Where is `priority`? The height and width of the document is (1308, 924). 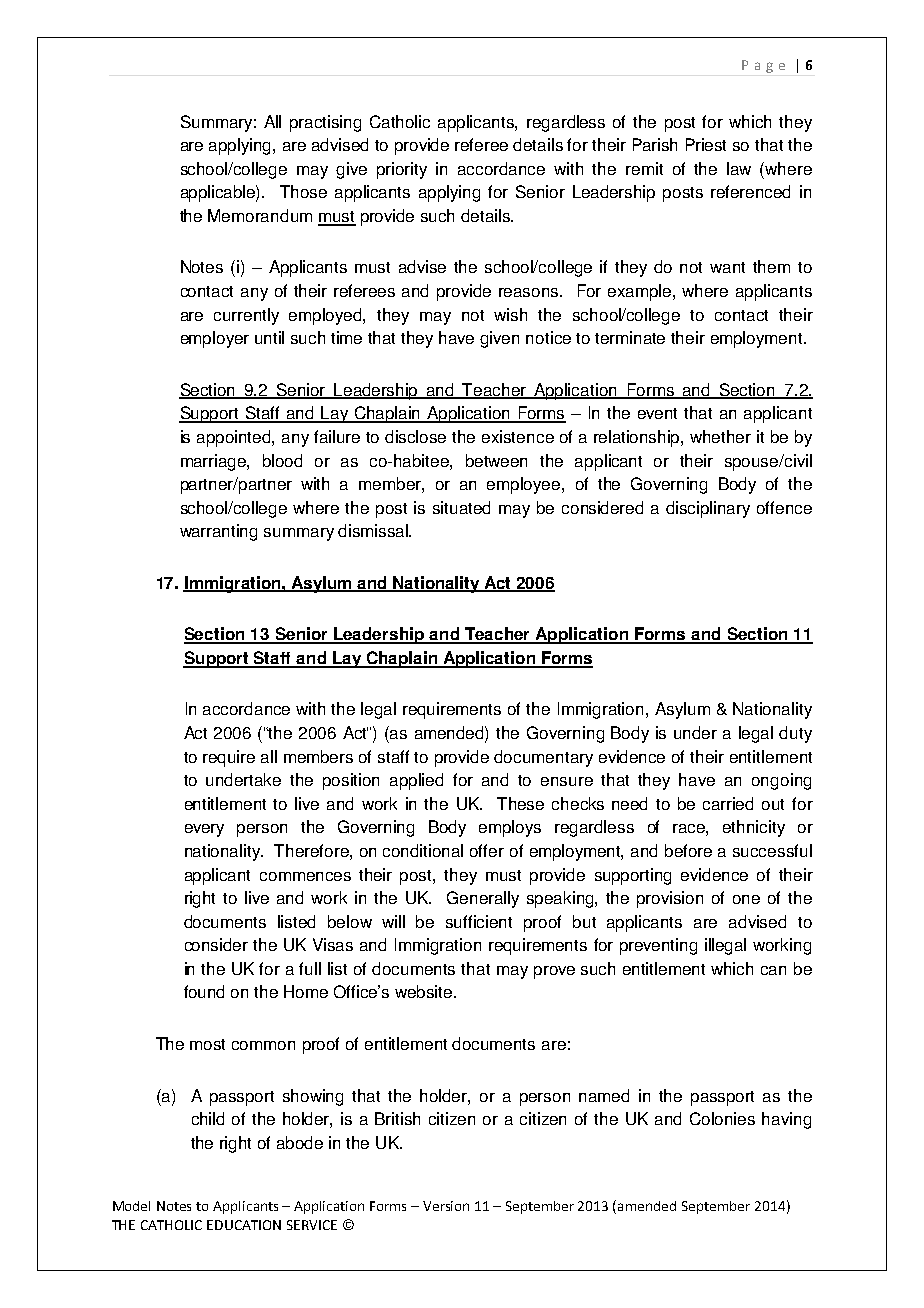
priority is located at coordinates (402, 170).
